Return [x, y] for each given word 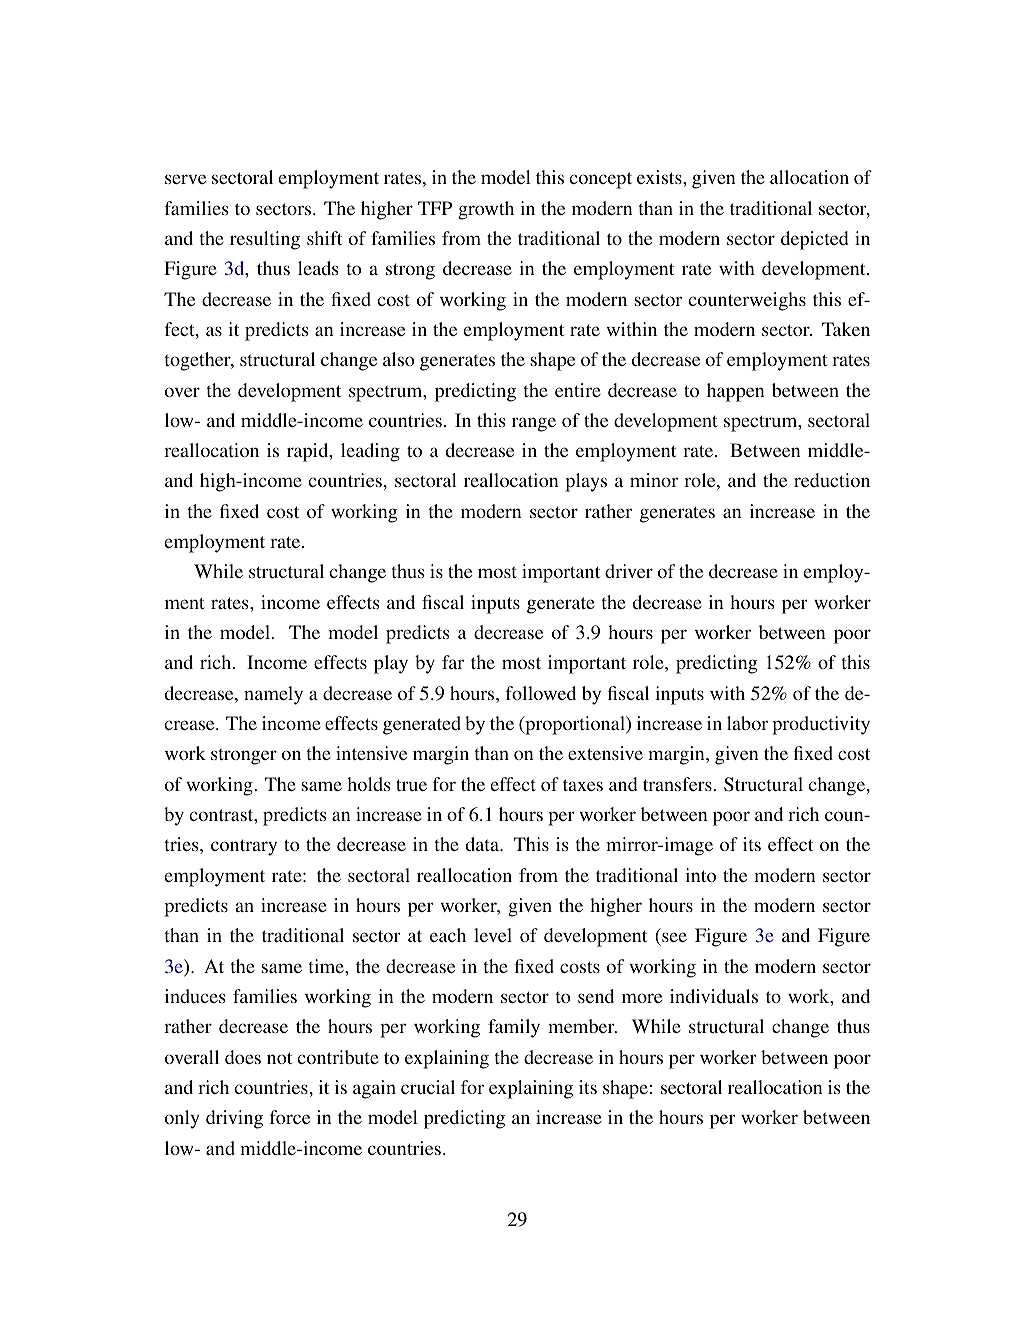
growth [486, 210]
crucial [428, 1087]
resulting [265, 240]
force [290, 1117]
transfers [677, 784]
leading [370, 452]
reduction [832, 480]
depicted [814, 240]
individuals [714, 996]
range [534, 424]
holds [369, 784]
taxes [583, 785]
